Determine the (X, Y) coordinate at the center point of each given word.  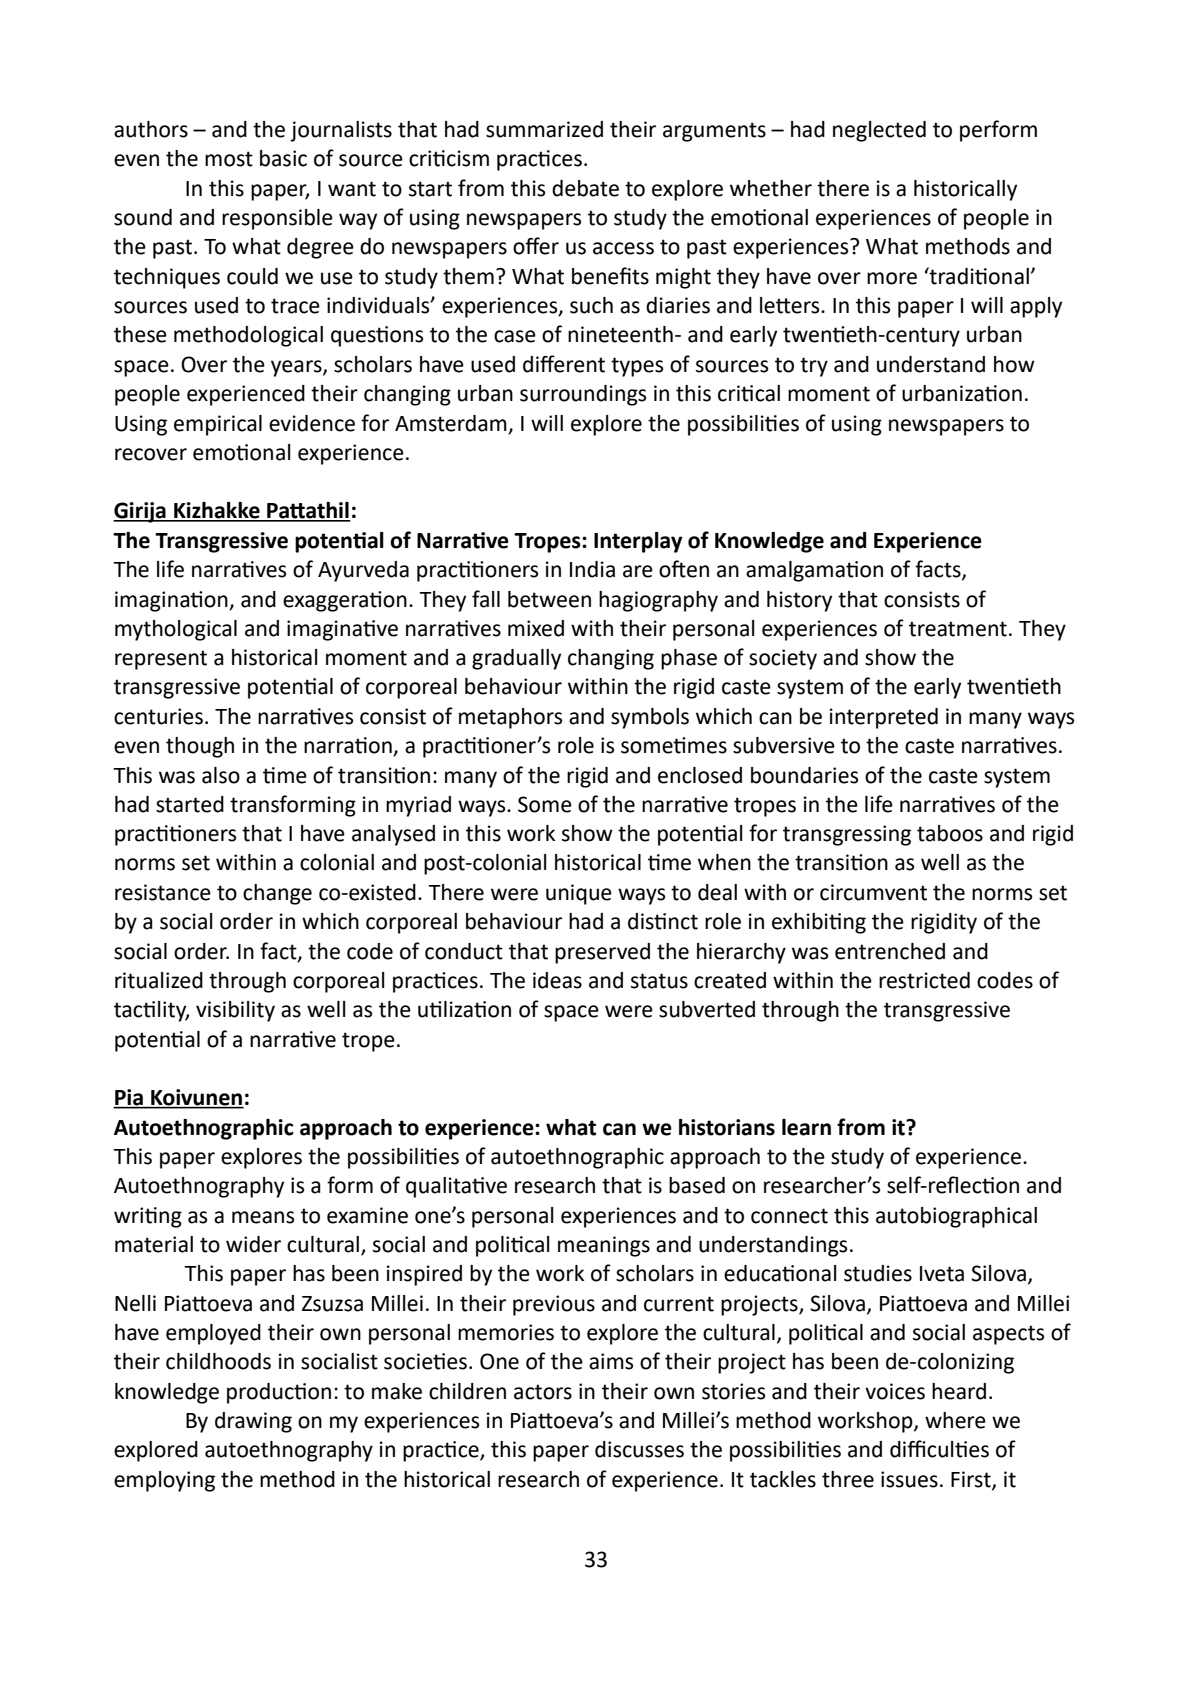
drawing (253, 1422)
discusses (639, 1449)
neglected (879, 131)
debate (585, 188)
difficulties (939, 1449)
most (229, 159)
